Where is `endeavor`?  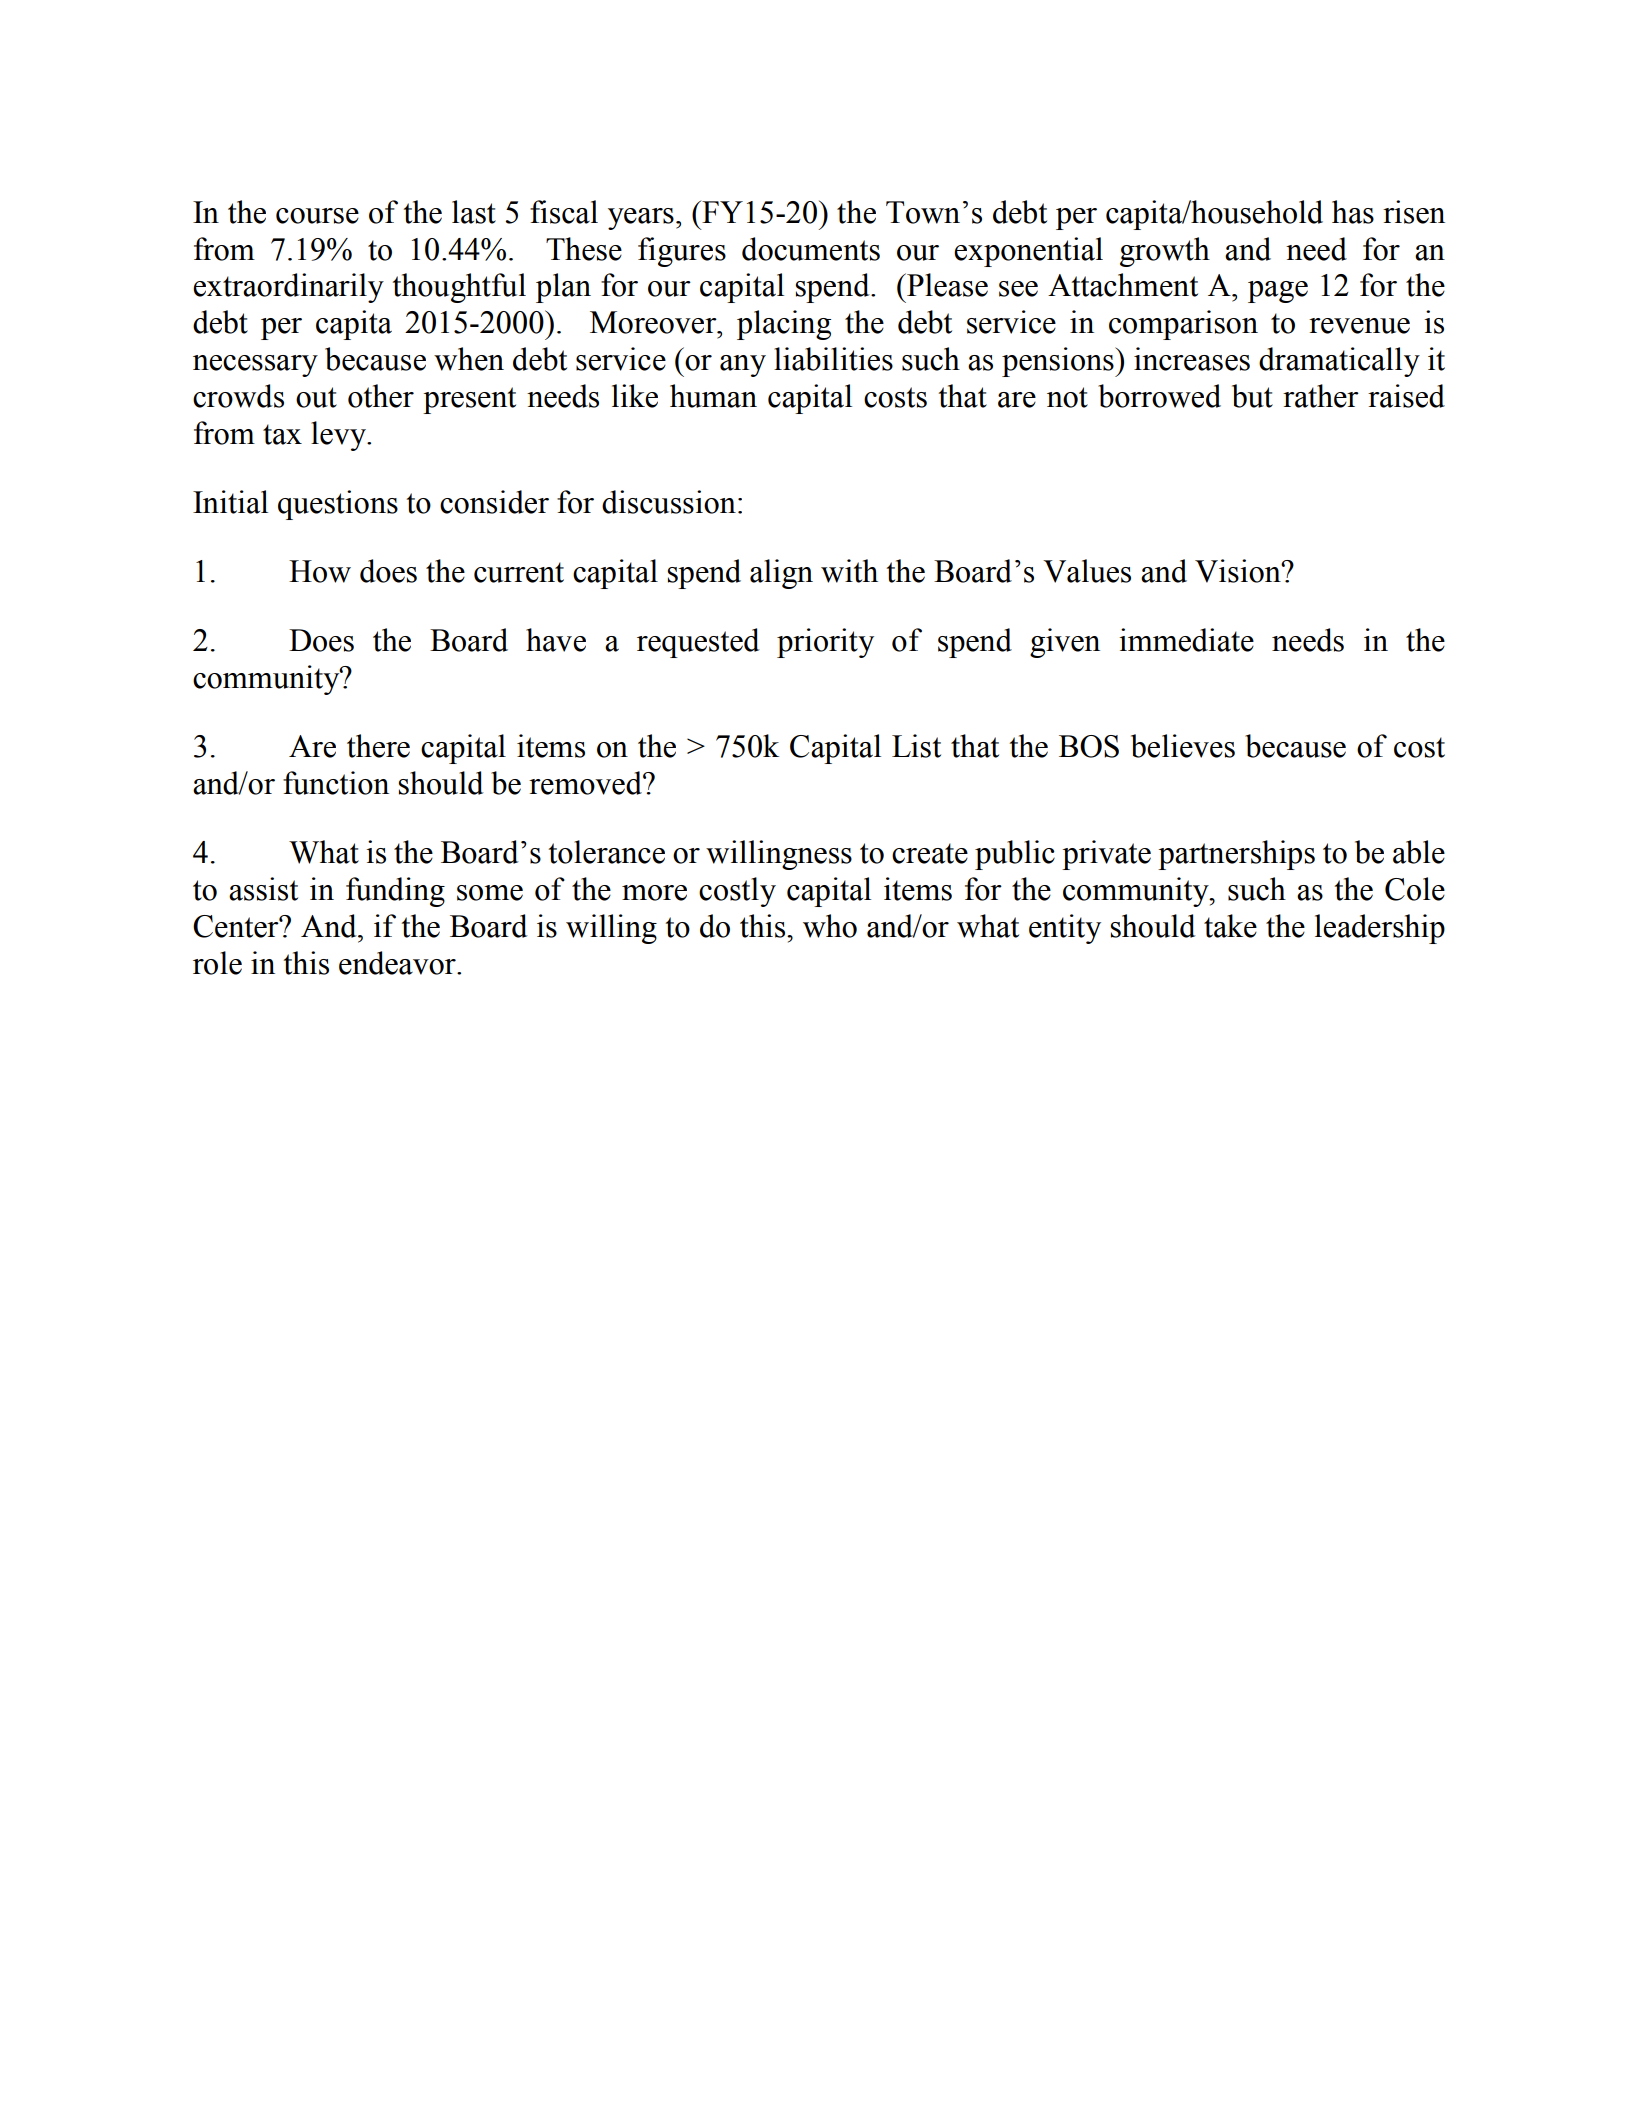
endeavor is located at coordinates (398, 963).
